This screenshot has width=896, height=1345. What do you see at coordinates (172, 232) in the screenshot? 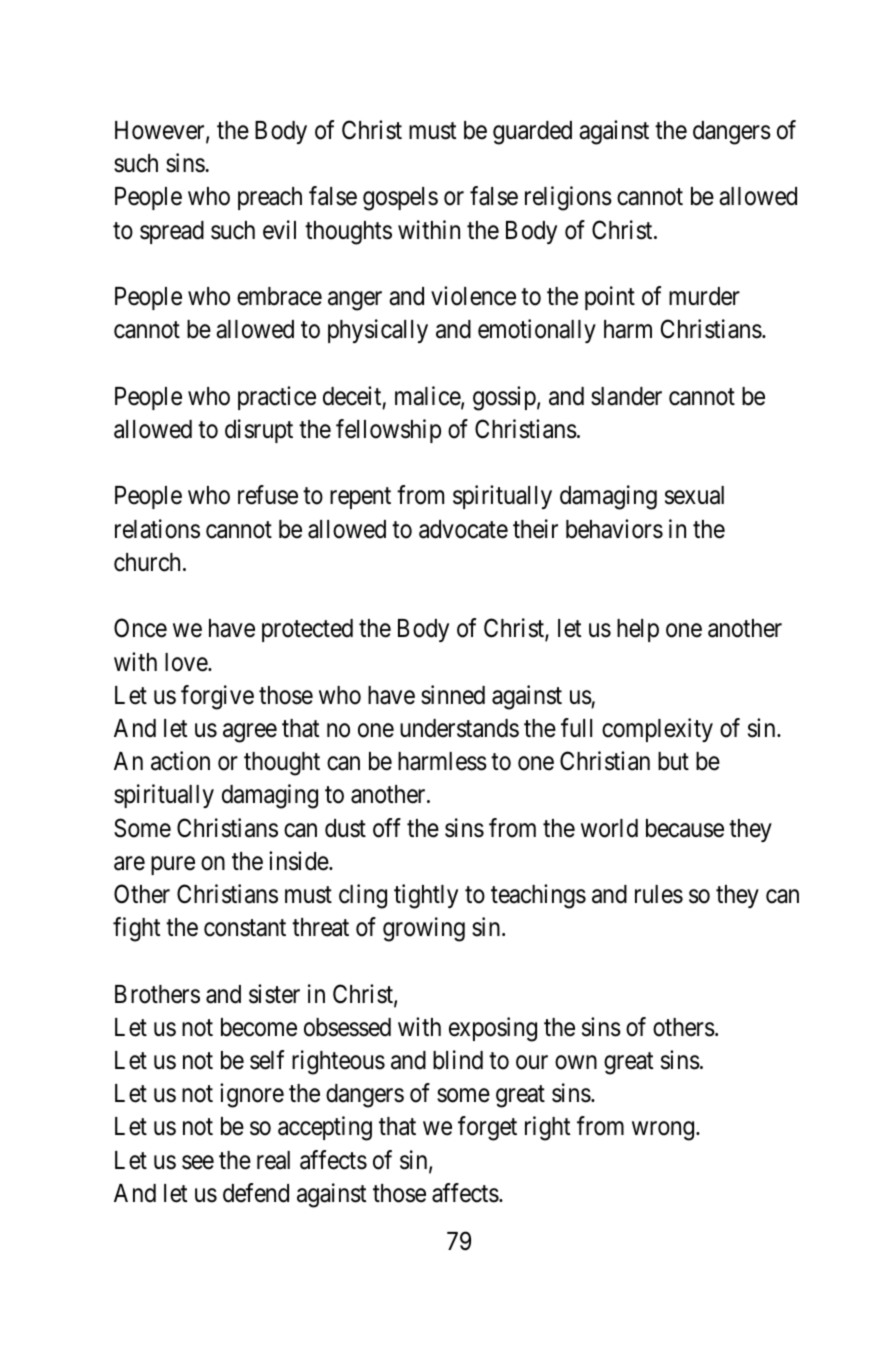
I see `spread` at bounding box center [172, 232].
